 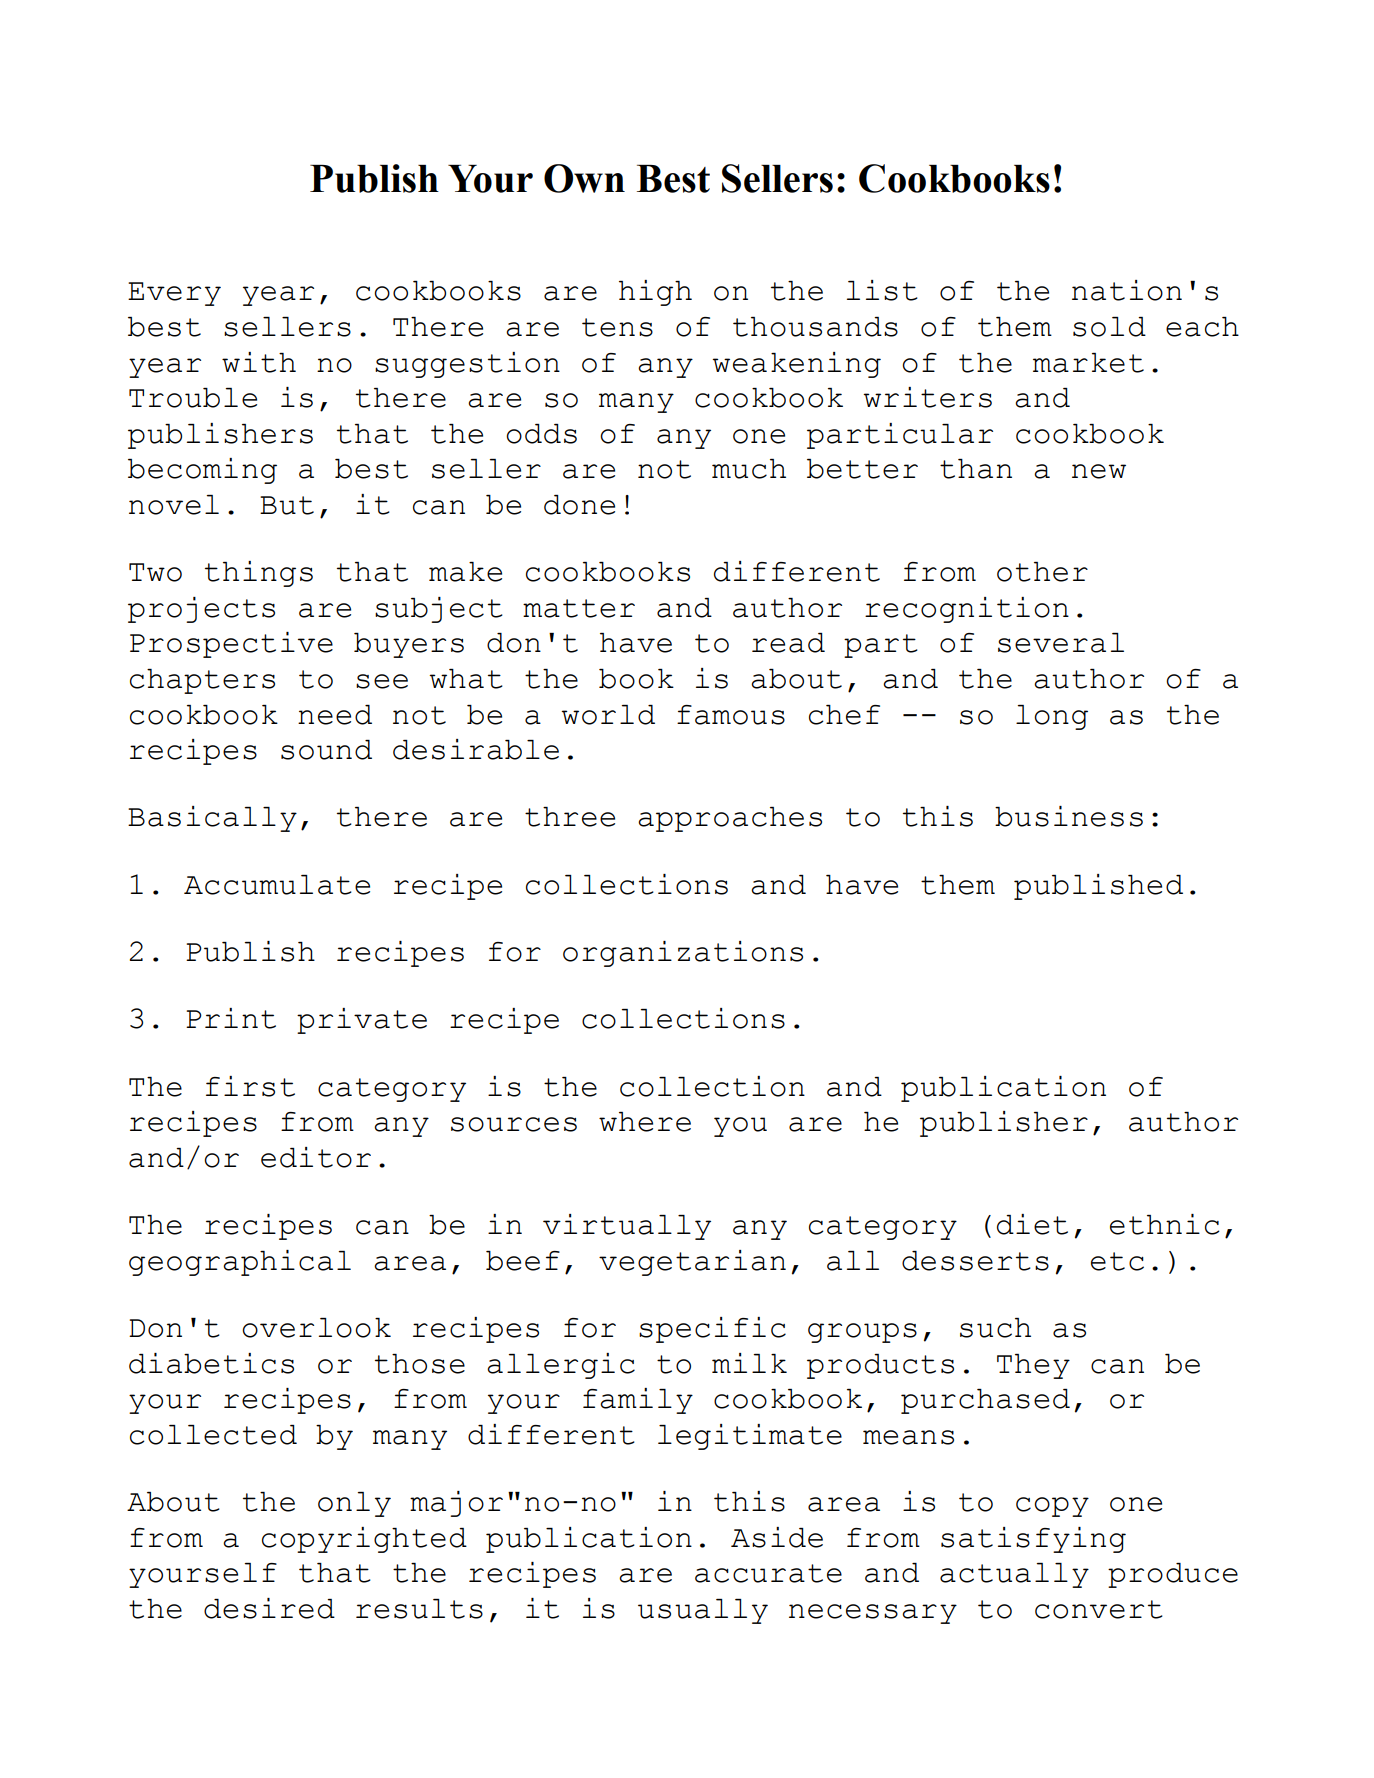 I want to click on where, so click(x=645, y=1122).
